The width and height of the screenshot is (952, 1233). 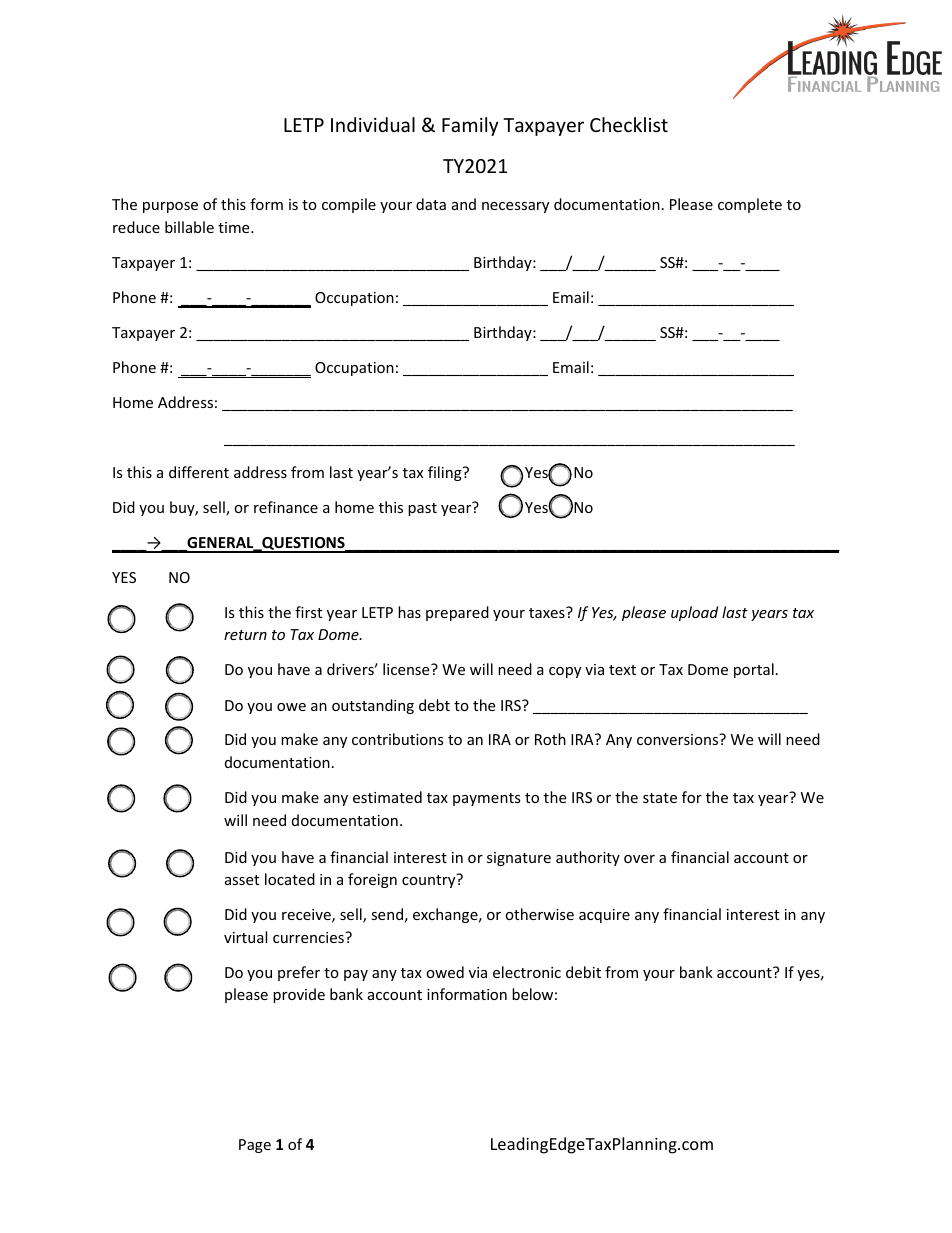 What do you see at coordinates (487, 799) in the screenshot?
I see `payments` at bounding box center [487, 799].
